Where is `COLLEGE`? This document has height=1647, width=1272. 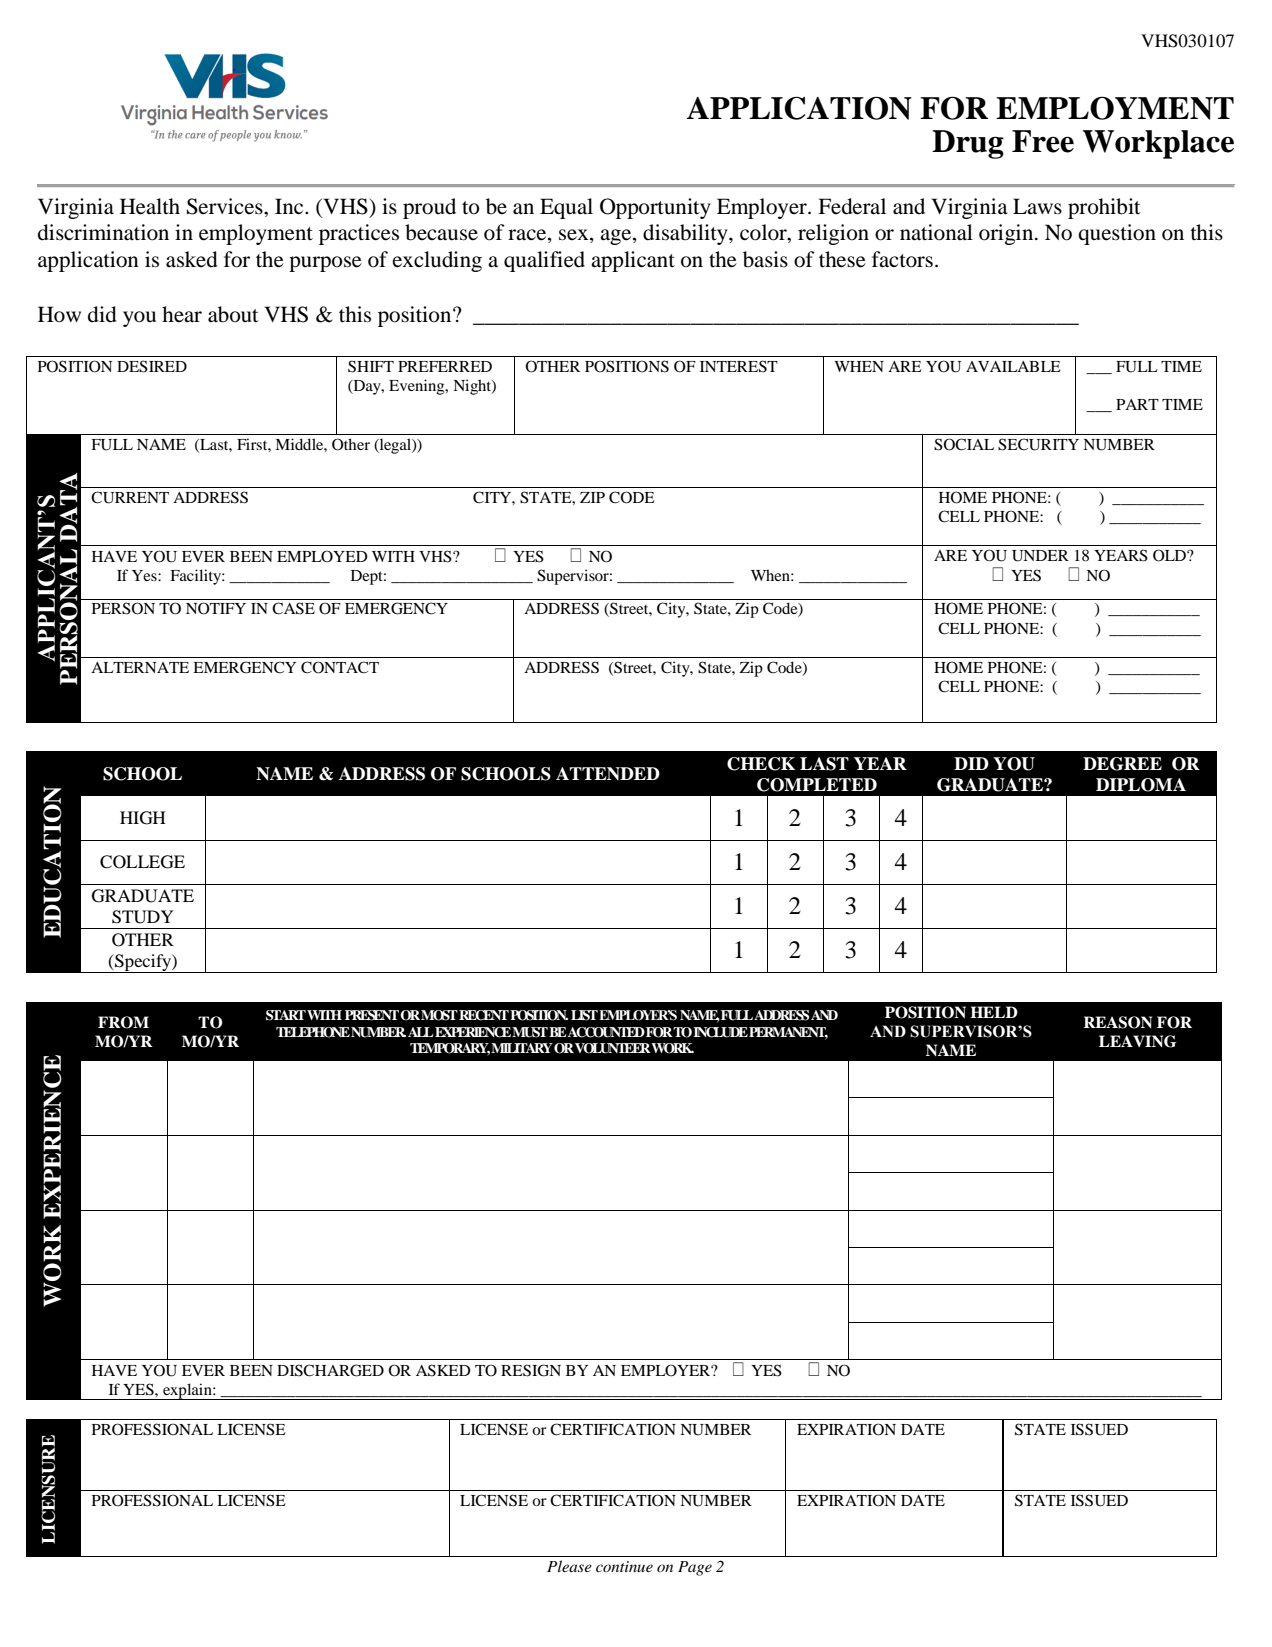 COLLEGE is located at coordinates (142, 862).
